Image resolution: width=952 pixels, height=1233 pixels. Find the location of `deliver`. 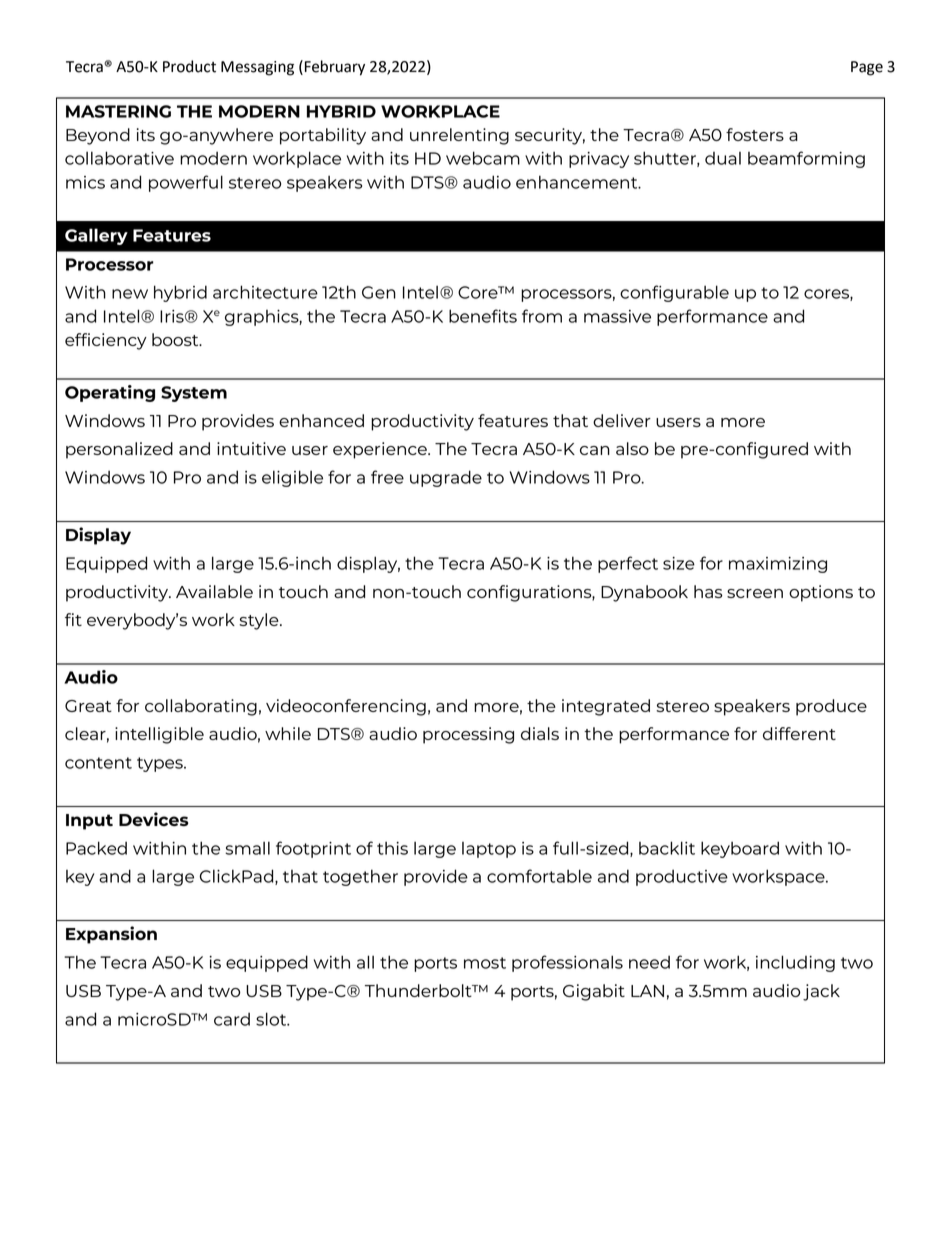

deliver is located at coordinates (622, 420).
